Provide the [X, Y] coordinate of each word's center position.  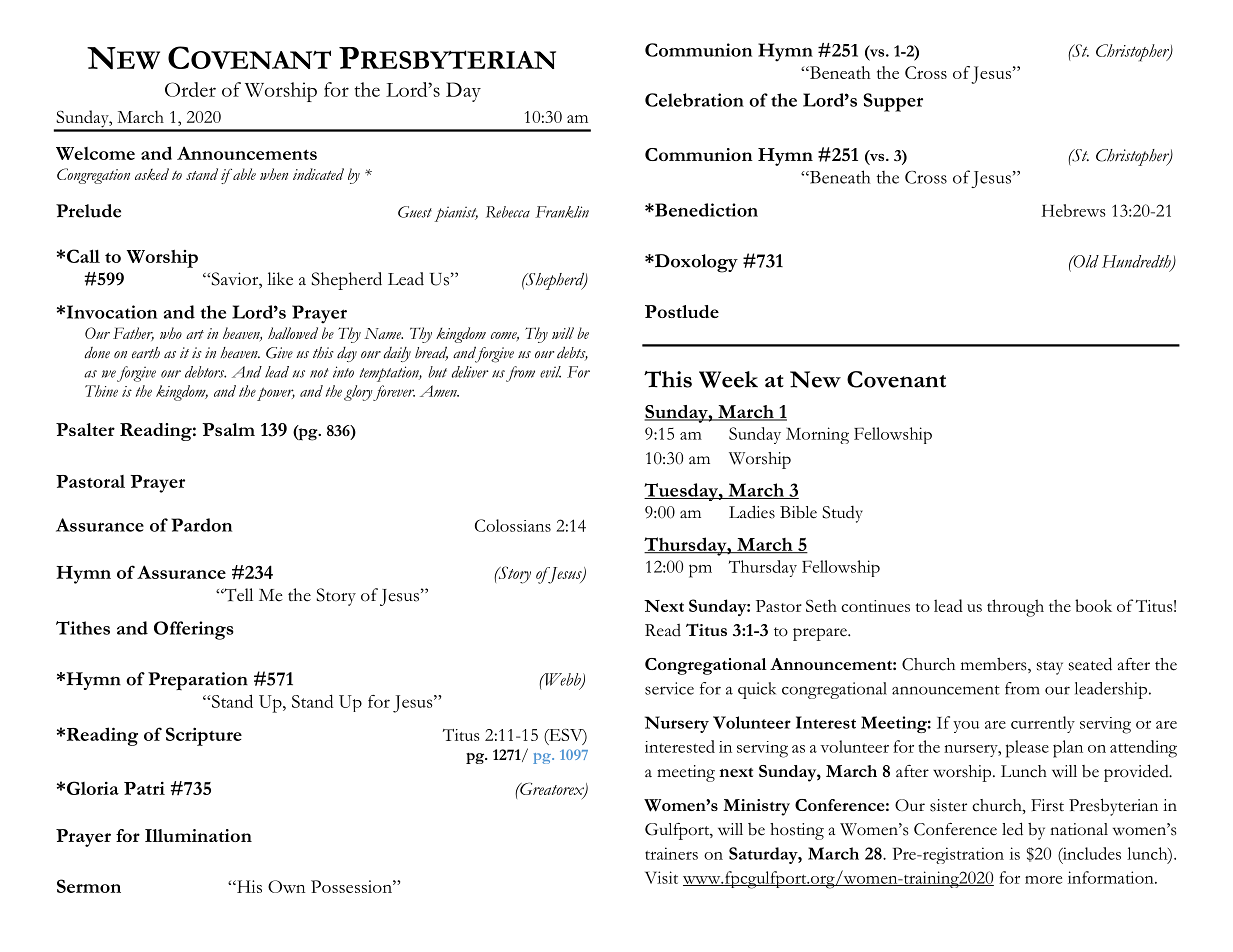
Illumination [198, 835]
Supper [893, 102]
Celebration [694, 100]
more [1043, 880]
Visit [661, 877]
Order [190, 89]
